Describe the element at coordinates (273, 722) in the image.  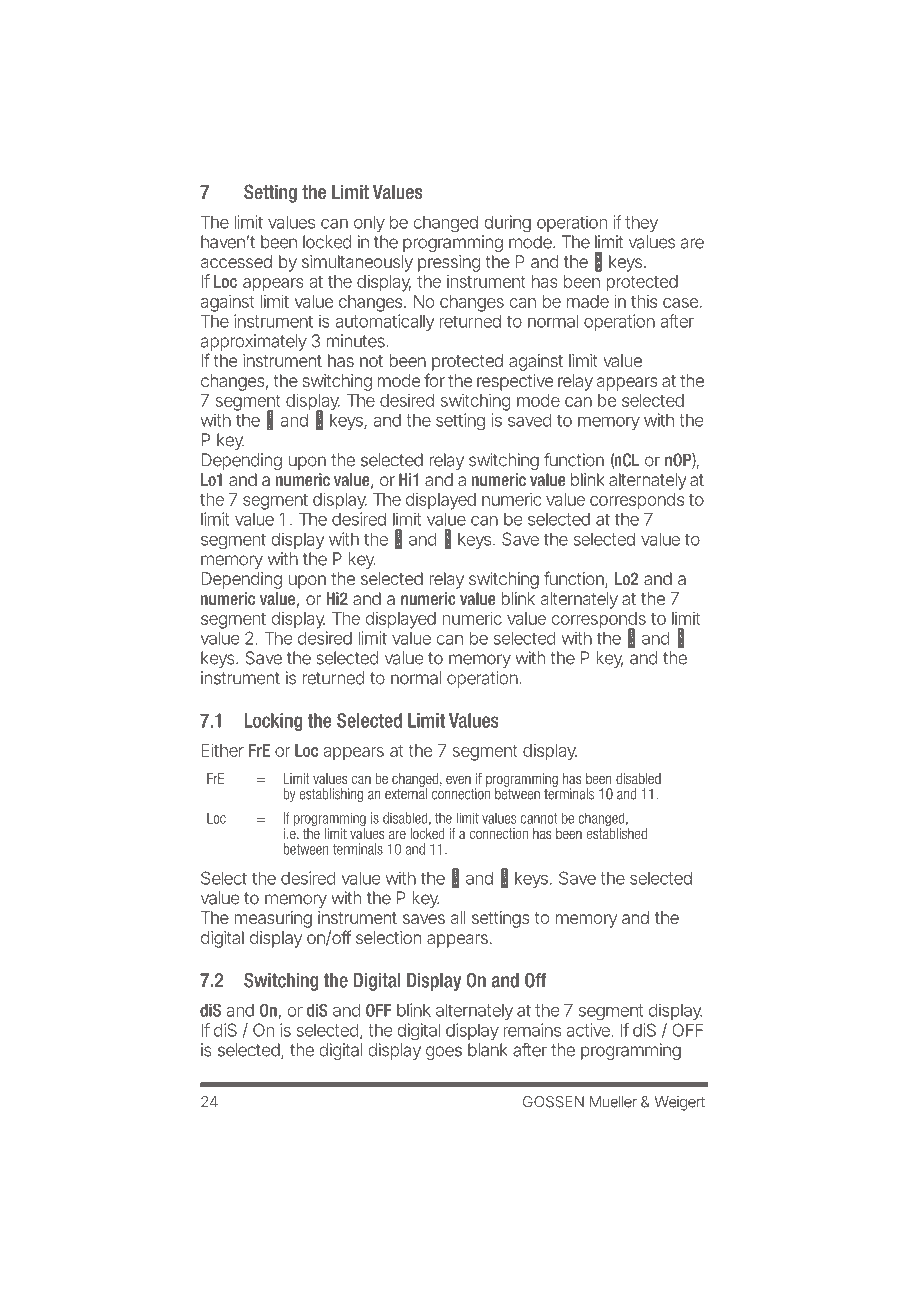
I see `Locking` at that location.
